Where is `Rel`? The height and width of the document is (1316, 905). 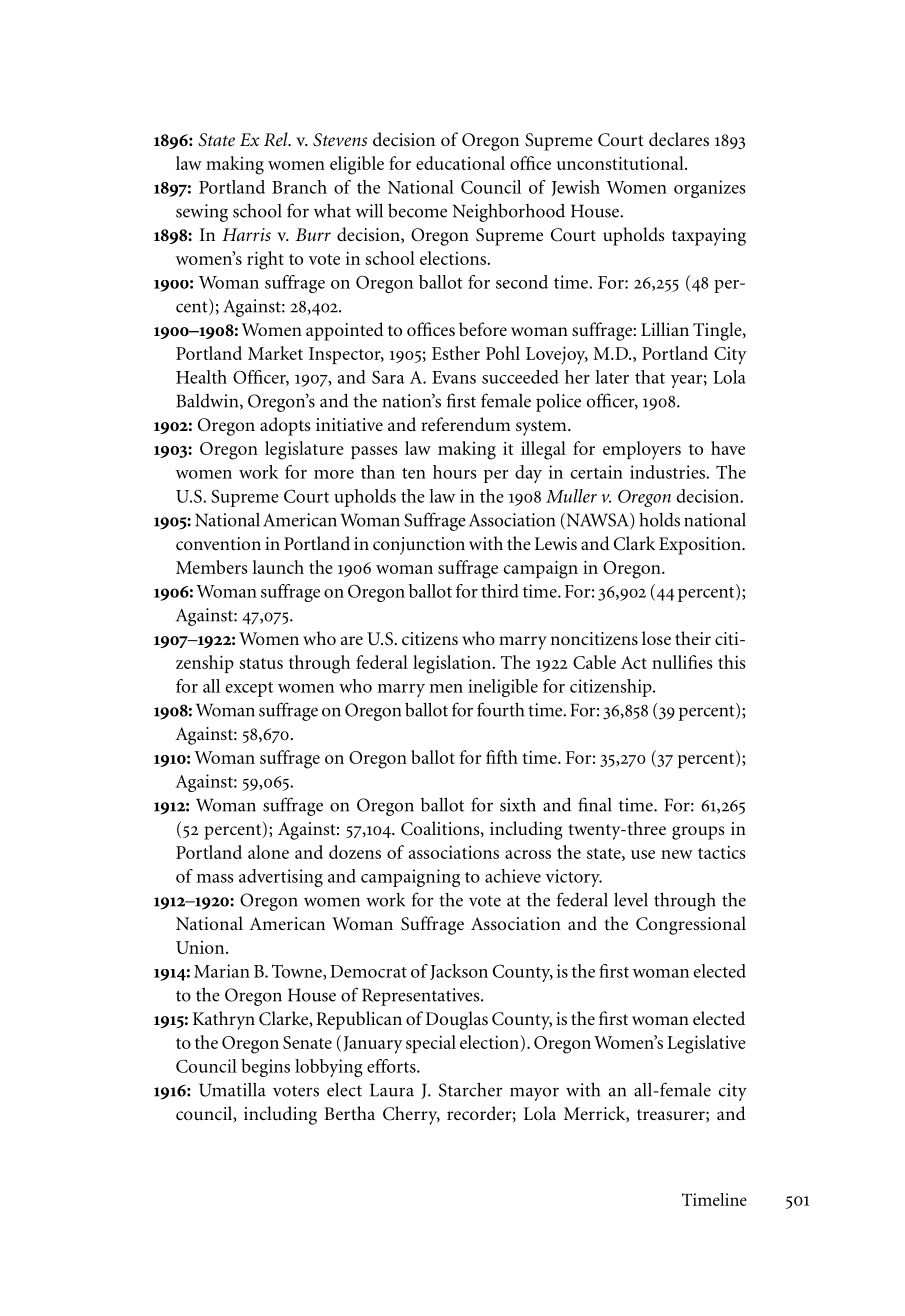 Rel is located at coordinates (277, 139).
